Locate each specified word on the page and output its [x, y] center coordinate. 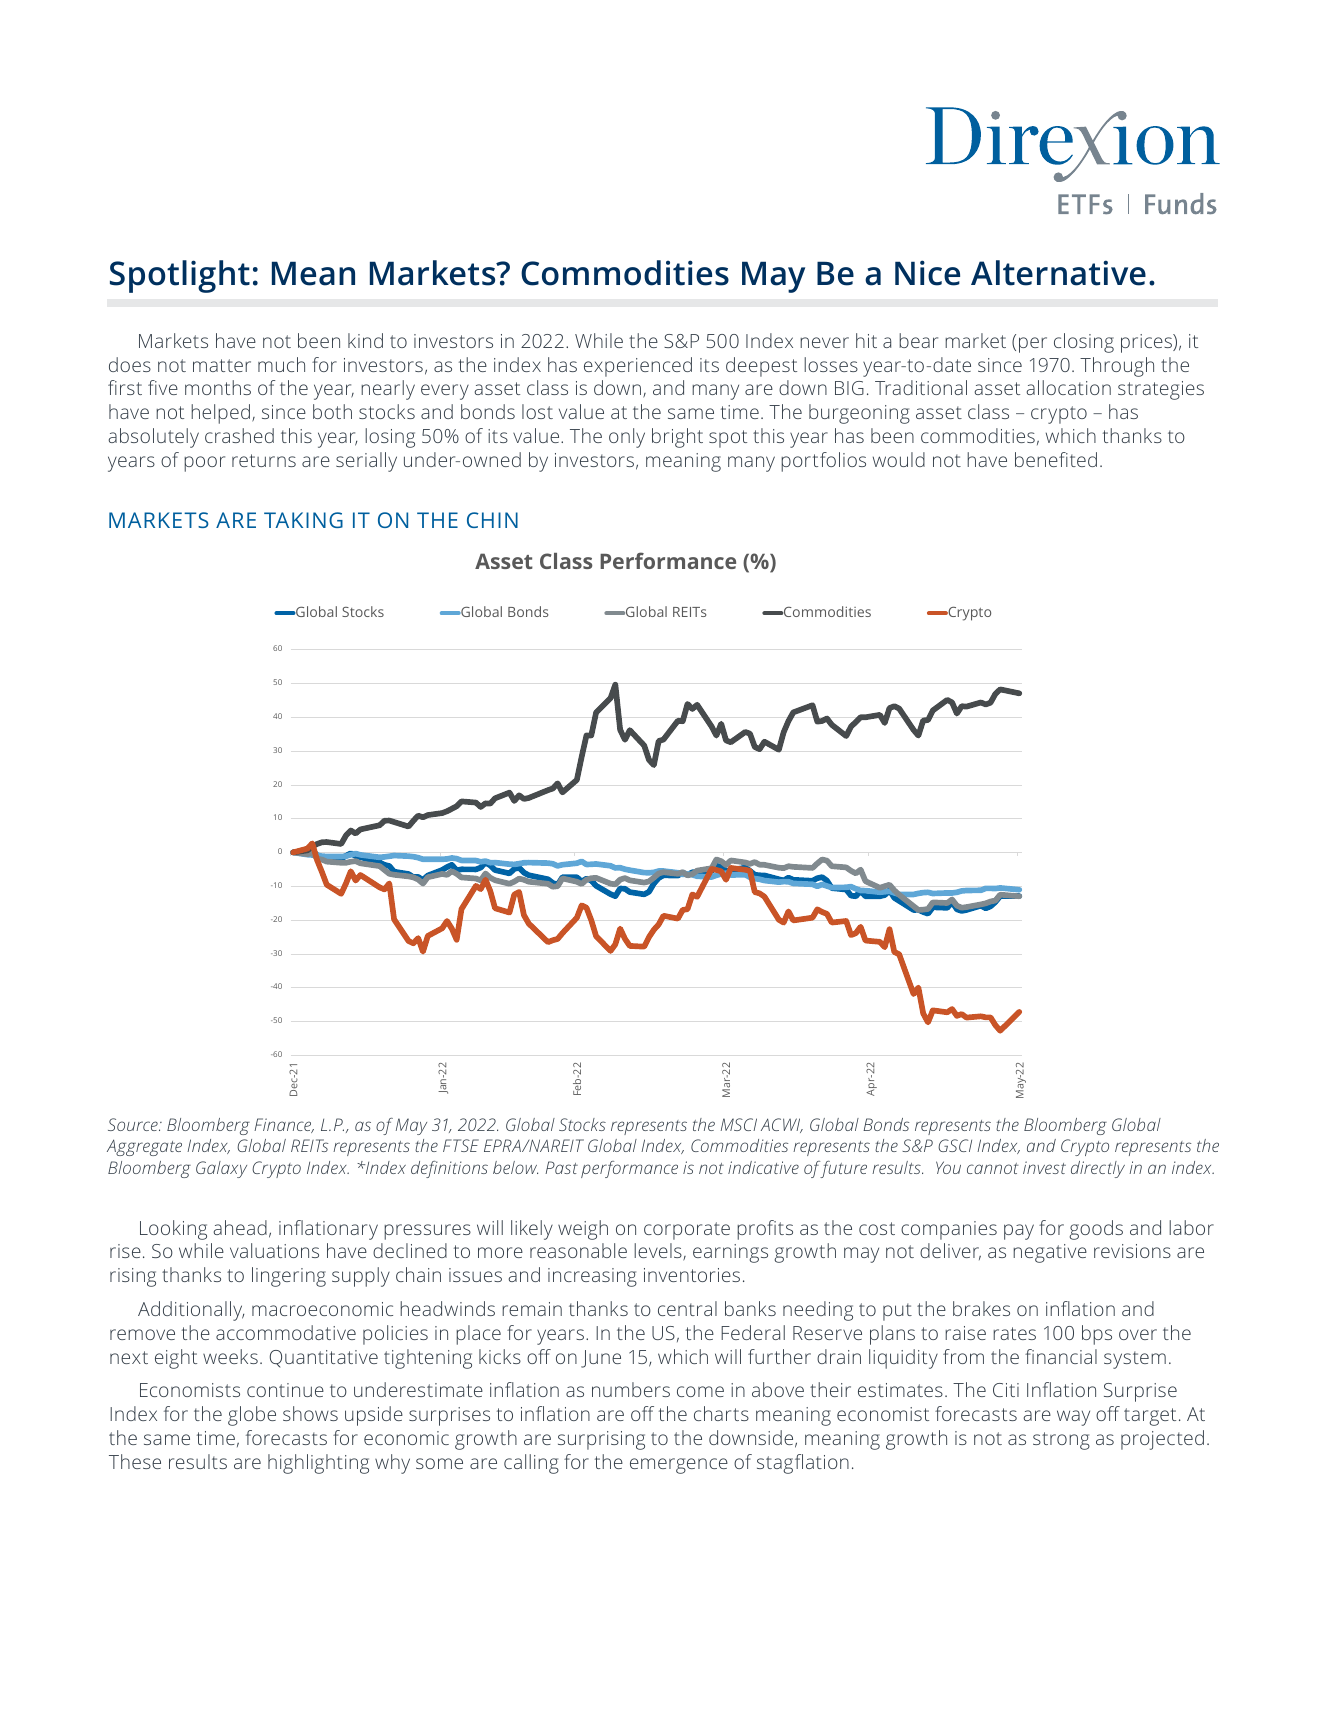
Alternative [1058, 273]
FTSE [461, 1145]
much [281, 364]
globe [252, 1416]
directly [1098, 1169]
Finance [284, 1125]
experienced [638, 367]
